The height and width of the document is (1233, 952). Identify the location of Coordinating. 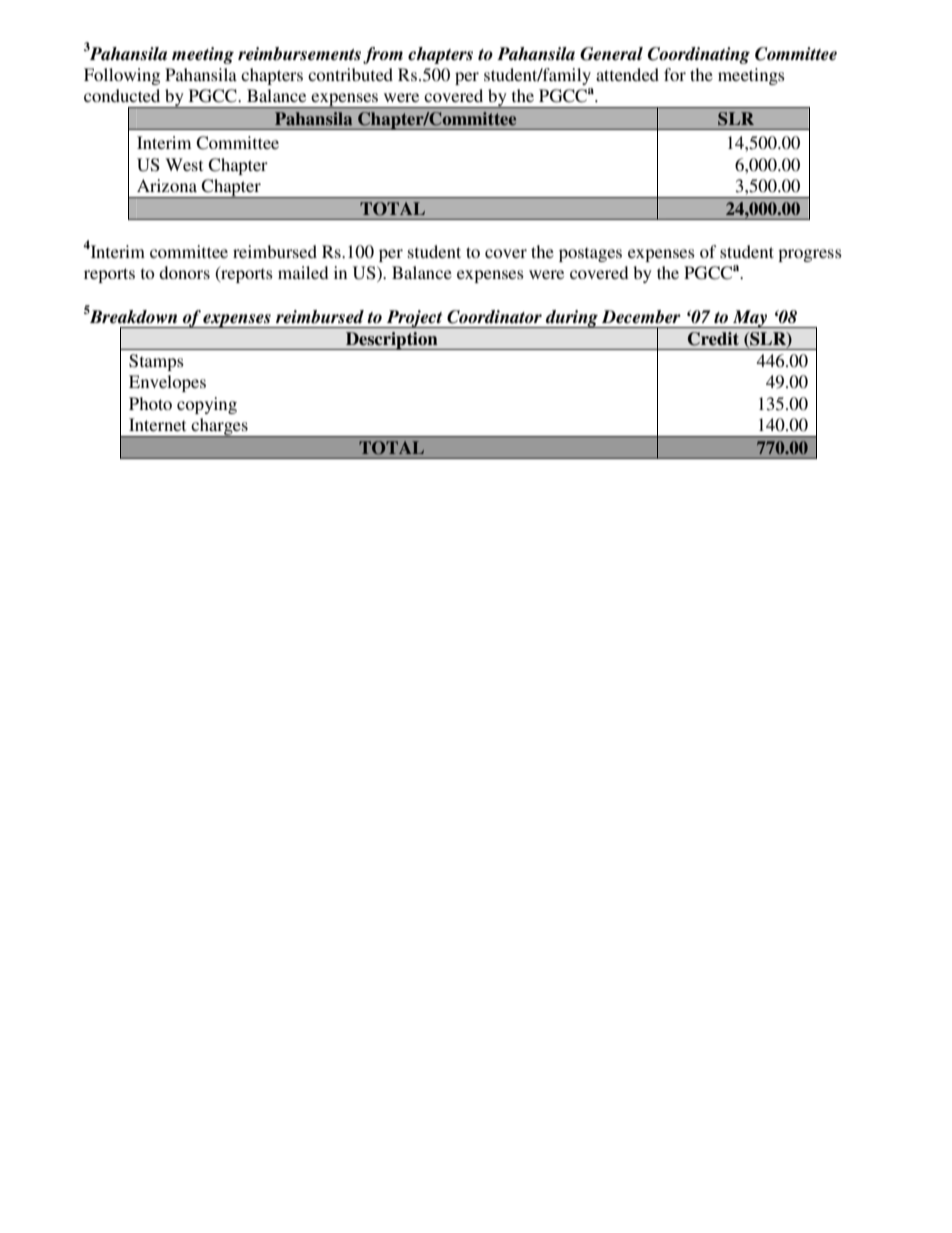
(699, 55).
